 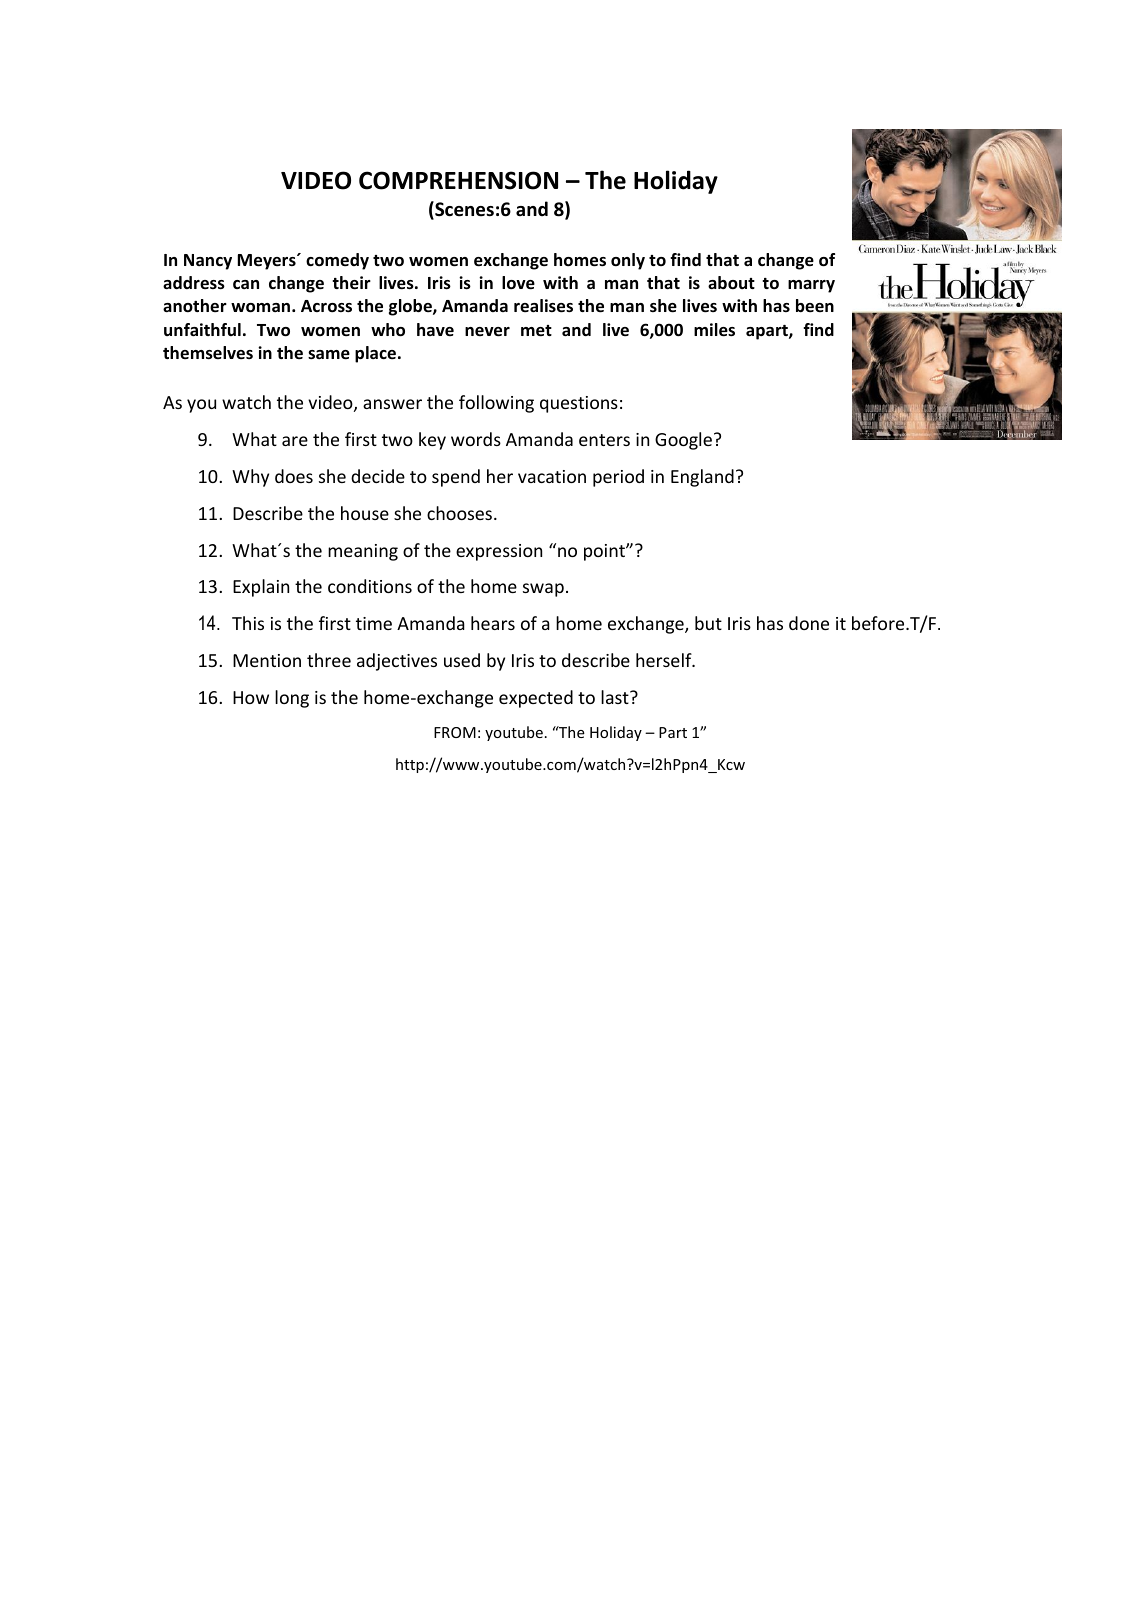 What do you see at coordinates (683, 441) in the screenshot?
I see `Google` at bounding box center [683, 441].
